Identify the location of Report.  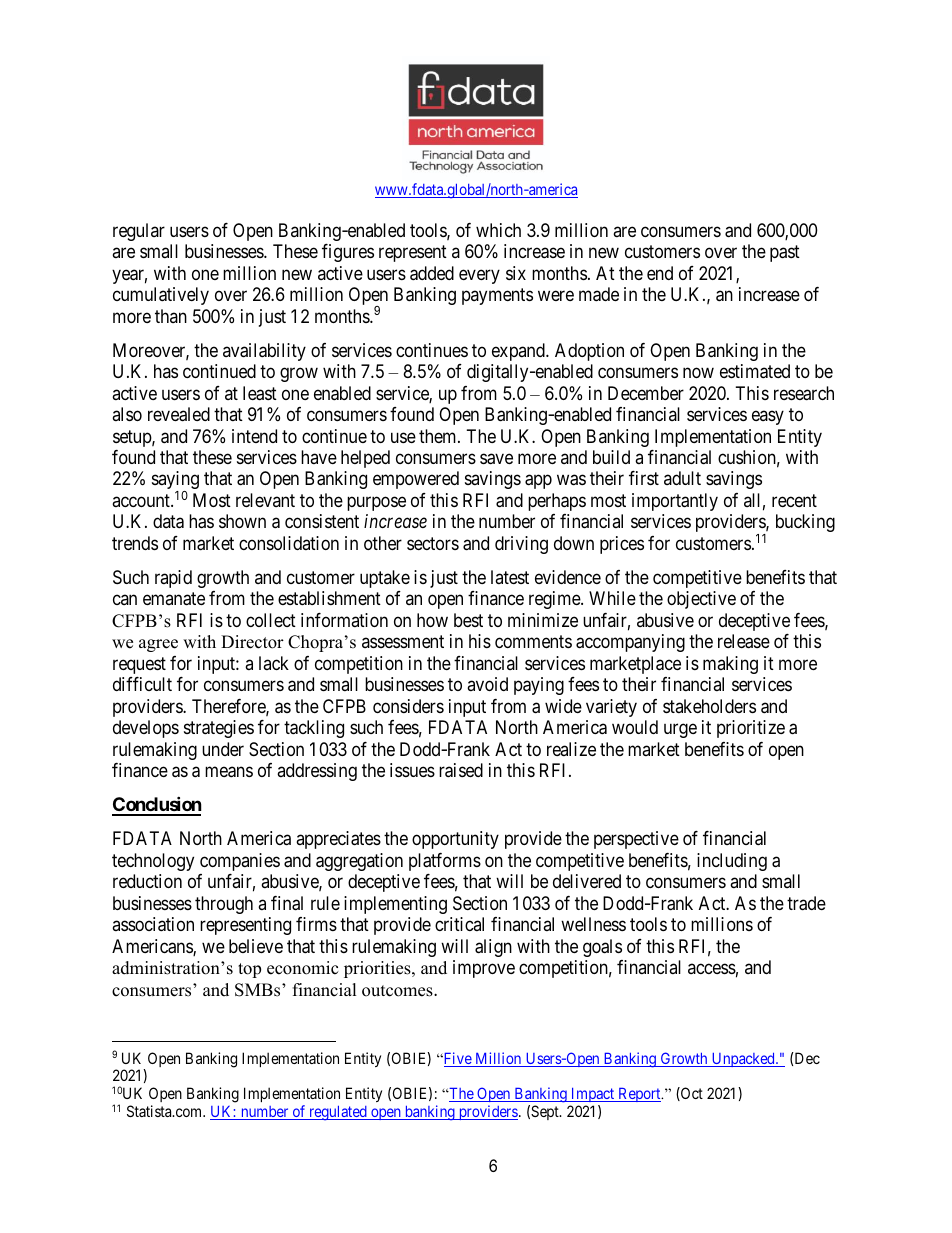
(639, 1095).
